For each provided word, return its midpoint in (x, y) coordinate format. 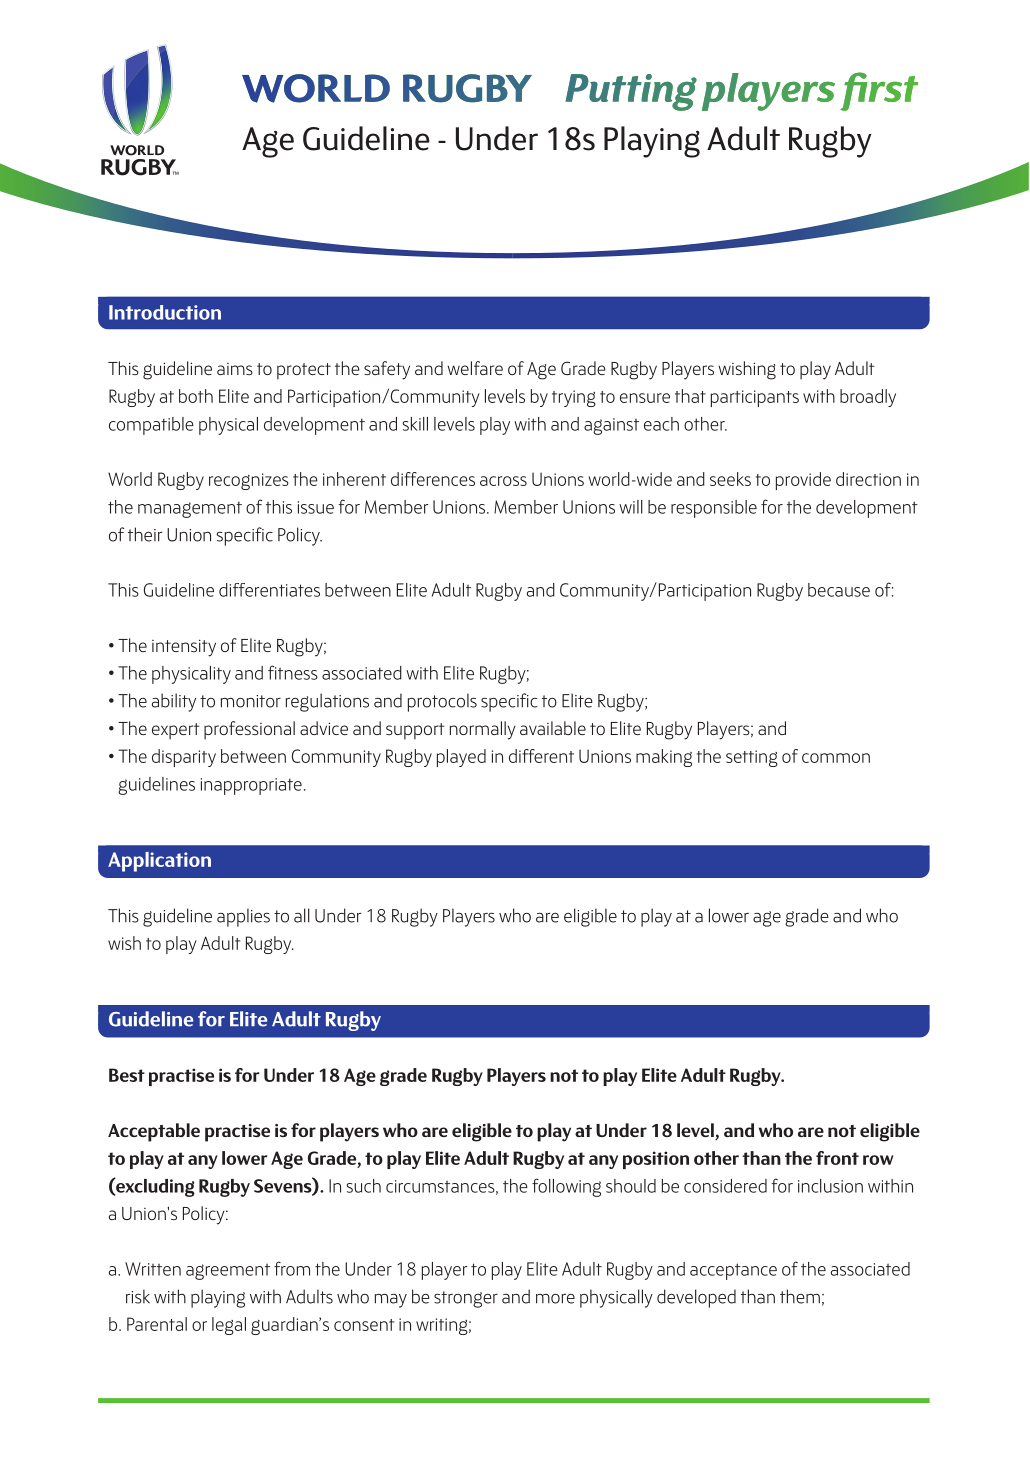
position (656, 1160)
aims (235, 369)
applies (243, 917)
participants (755, 398)
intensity (184, 648)
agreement (228, 1272)
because (839, 590)
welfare (475, 368)
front (837, 1158)
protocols (442, 702)
